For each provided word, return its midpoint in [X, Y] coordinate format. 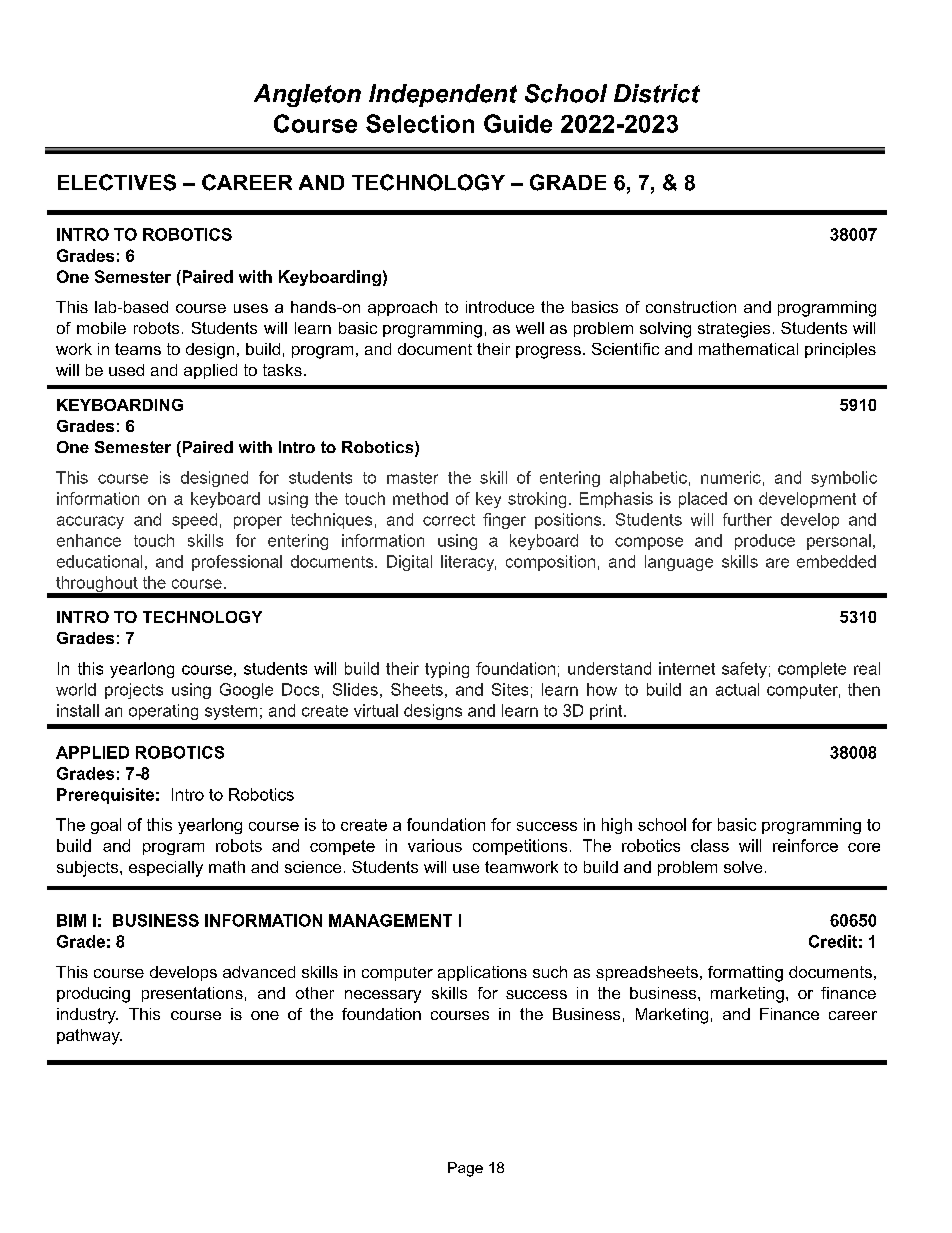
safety [744, 670]
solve [743, 867]
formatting [745, 974]
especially [166, 869]
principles [840, 350]
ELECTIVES [117, 182]
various [435, 845]
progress [548, 352]
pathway [89, 1037]
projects [134, 691]
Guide [518, 123]
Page [465, 1169]
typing [447, 670]
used [126, 370]
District [657, 93]
